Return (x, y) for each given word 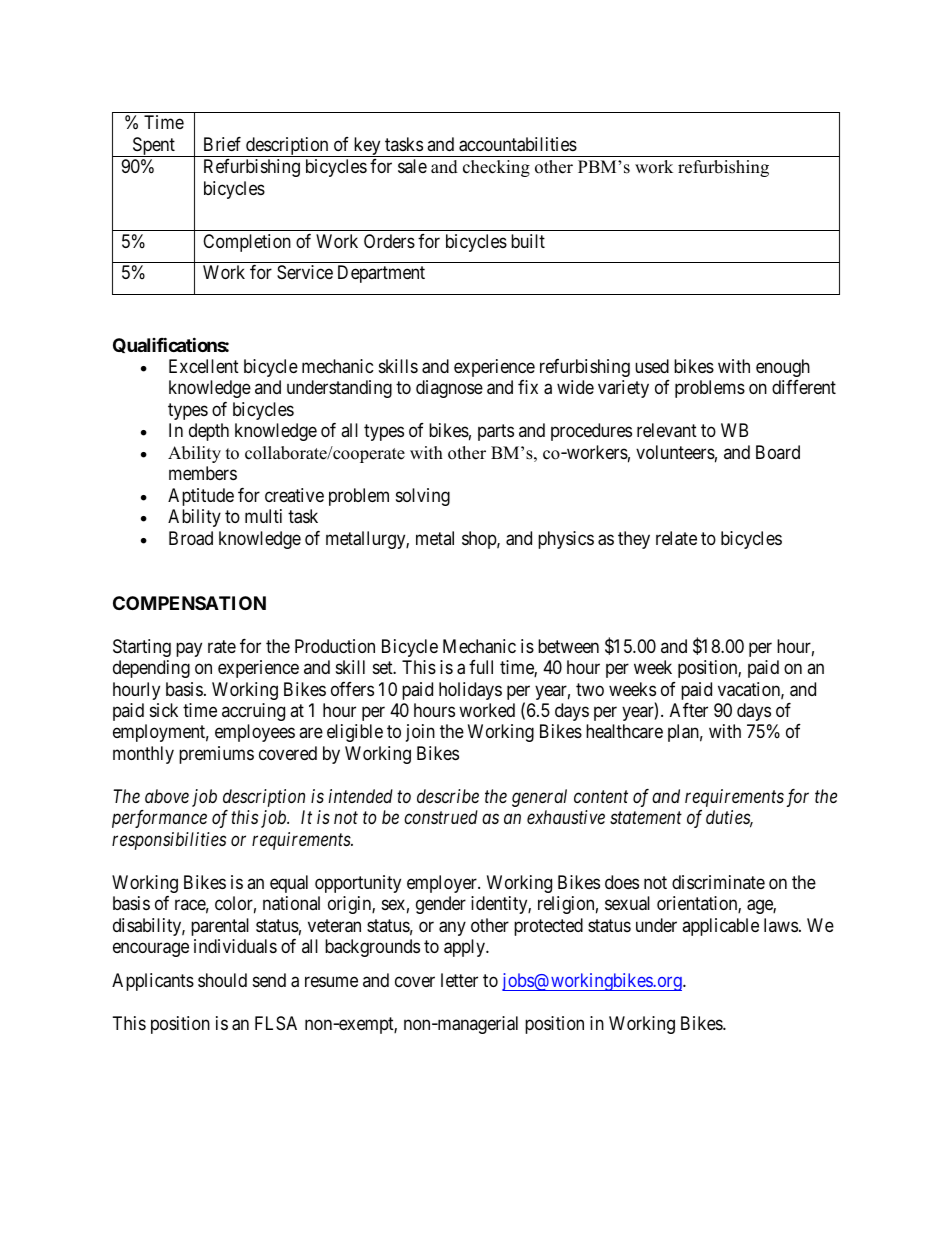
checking (496, 168)
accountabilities (518, 144)
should (222, 980)
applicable (720, 927)
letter (459, 980)
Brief (222, 144)
